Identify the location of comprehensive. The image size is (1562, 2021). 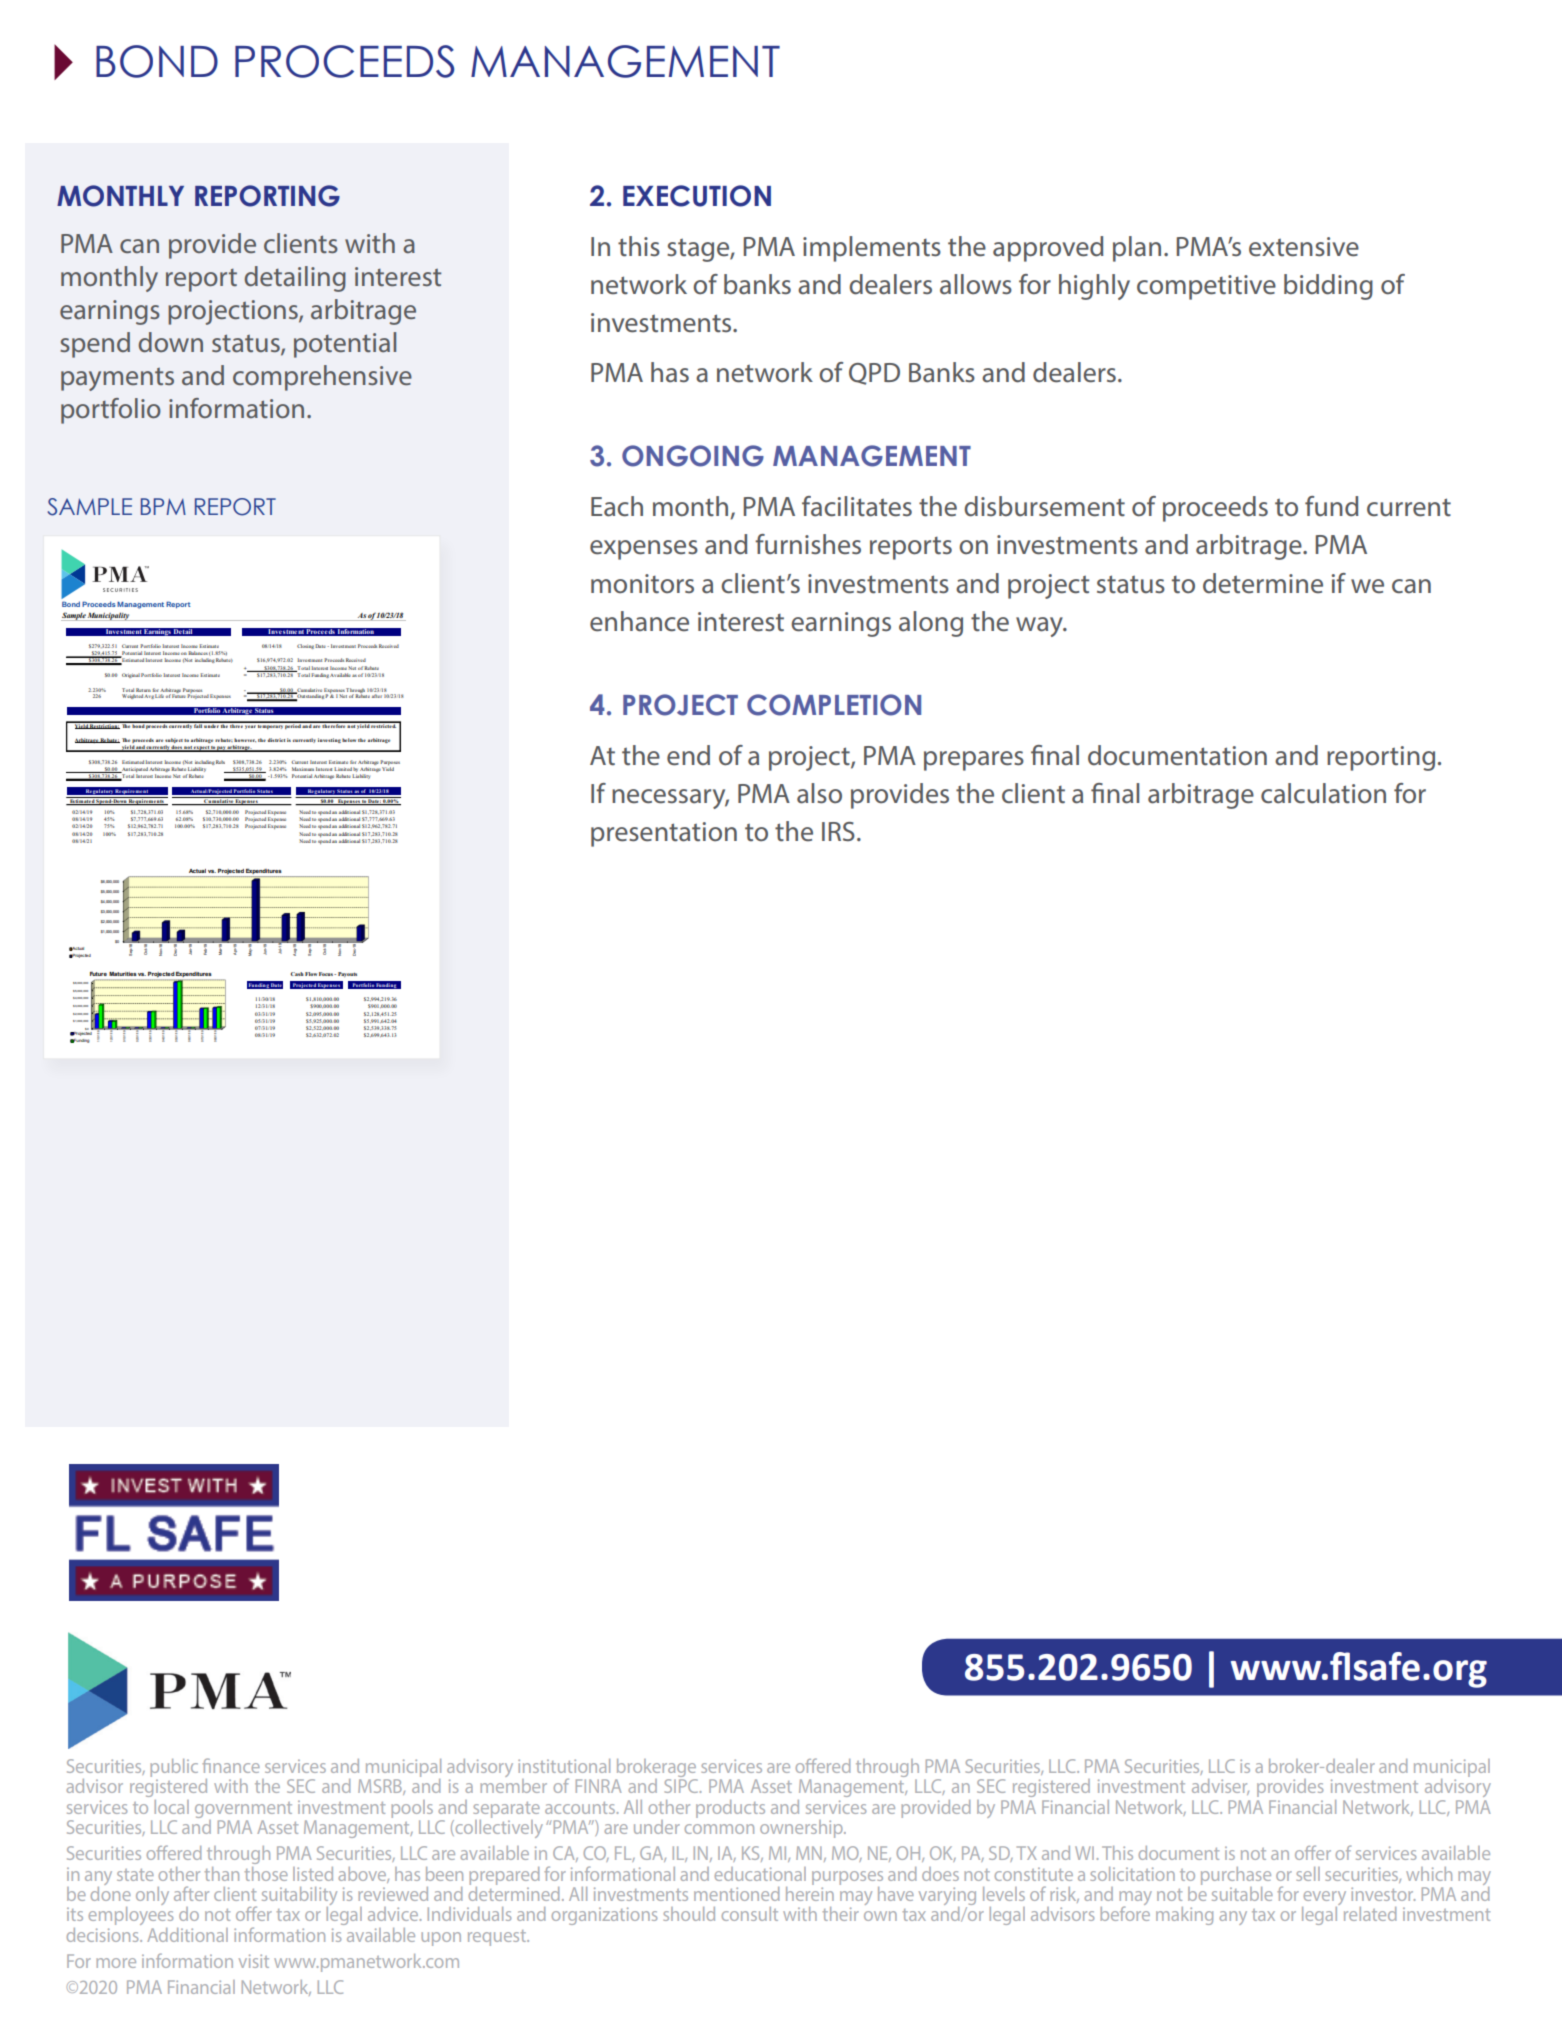
(322, 378).
